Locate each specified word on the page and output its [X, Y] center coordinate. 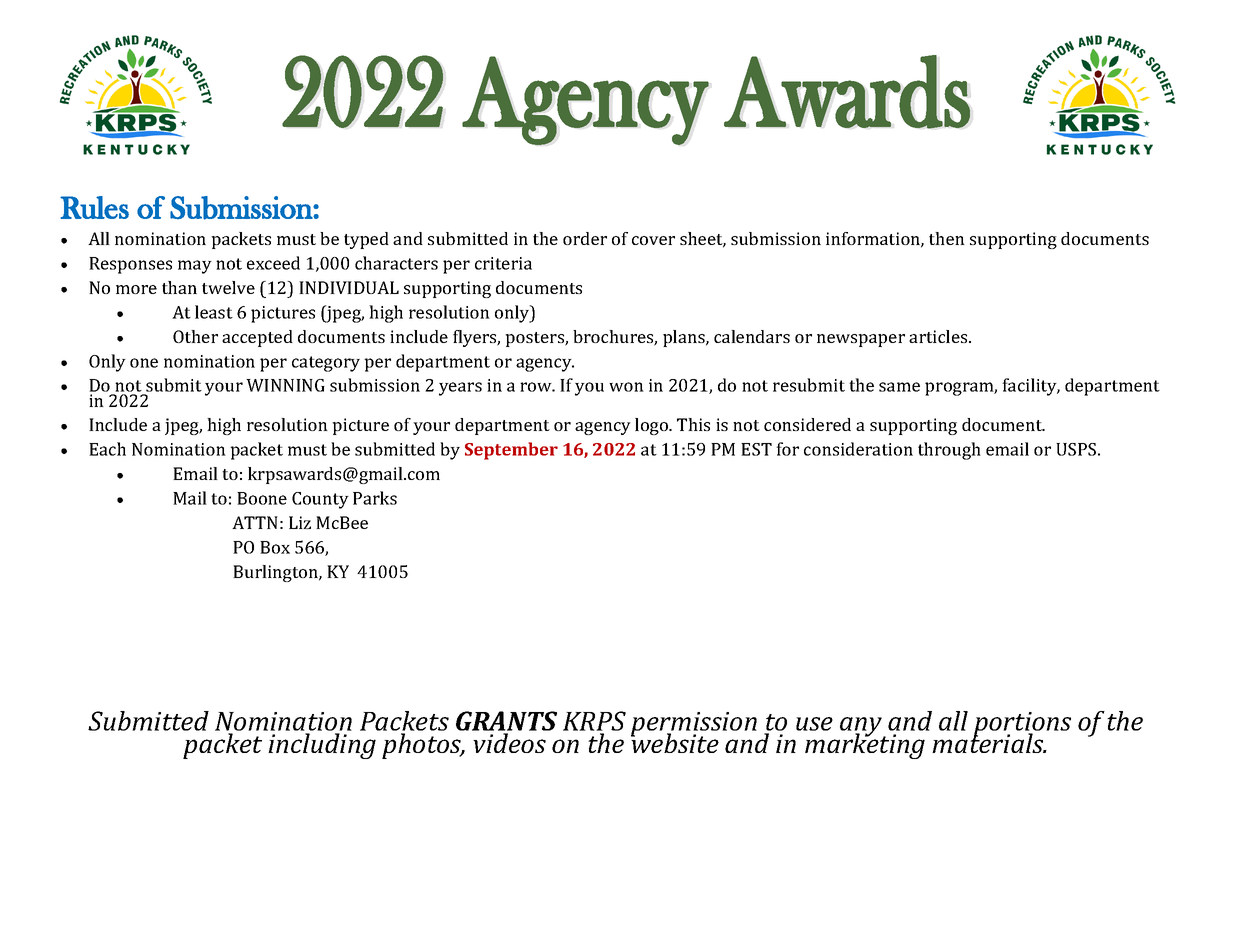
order [585, 238]
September [511, 451]
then [947, 238]
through [949, 451]
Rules [94, 207]
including [322, 746]
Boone [262, 498]
